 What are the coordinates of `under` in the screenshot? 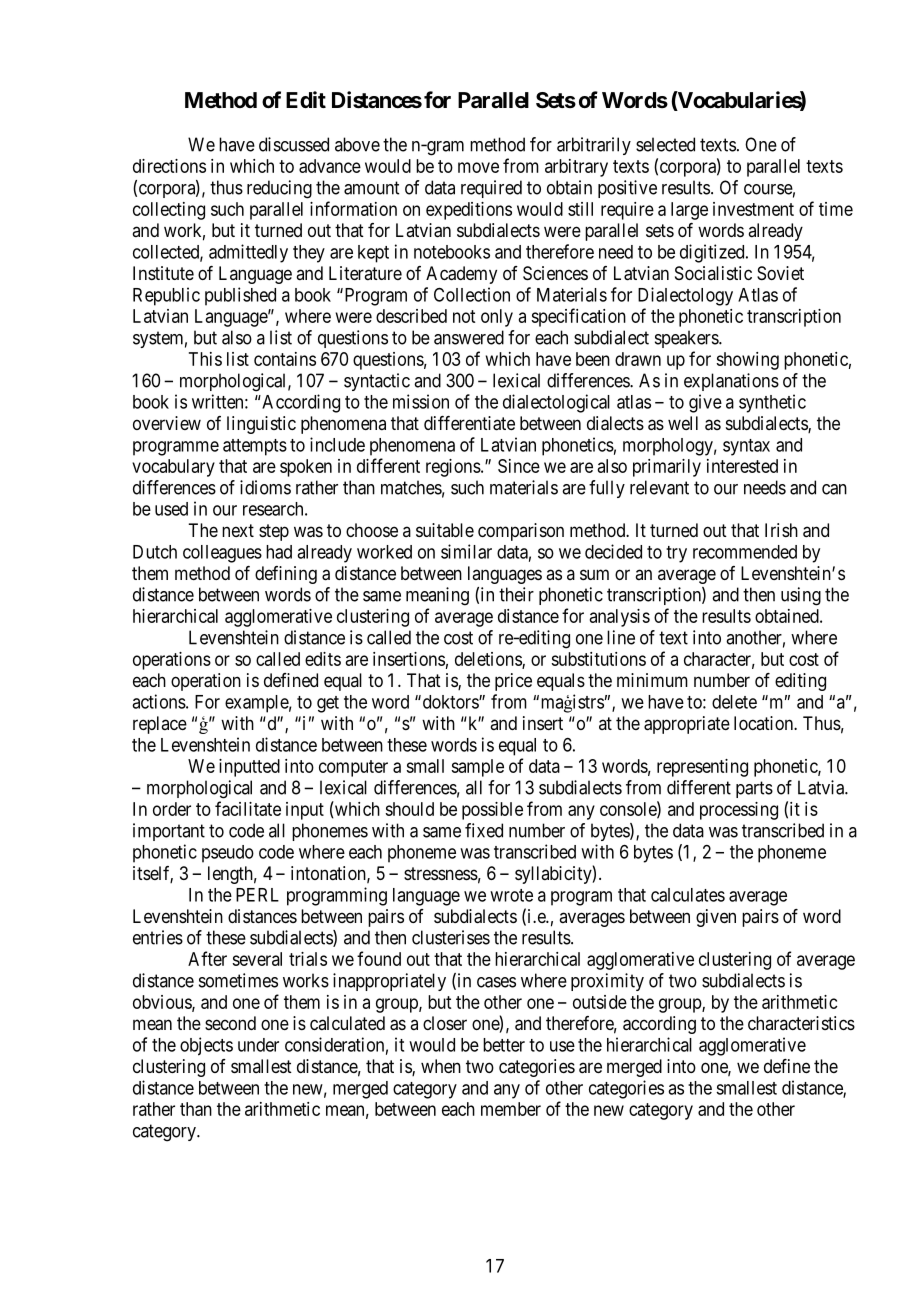 It's located at (258, 1045).
